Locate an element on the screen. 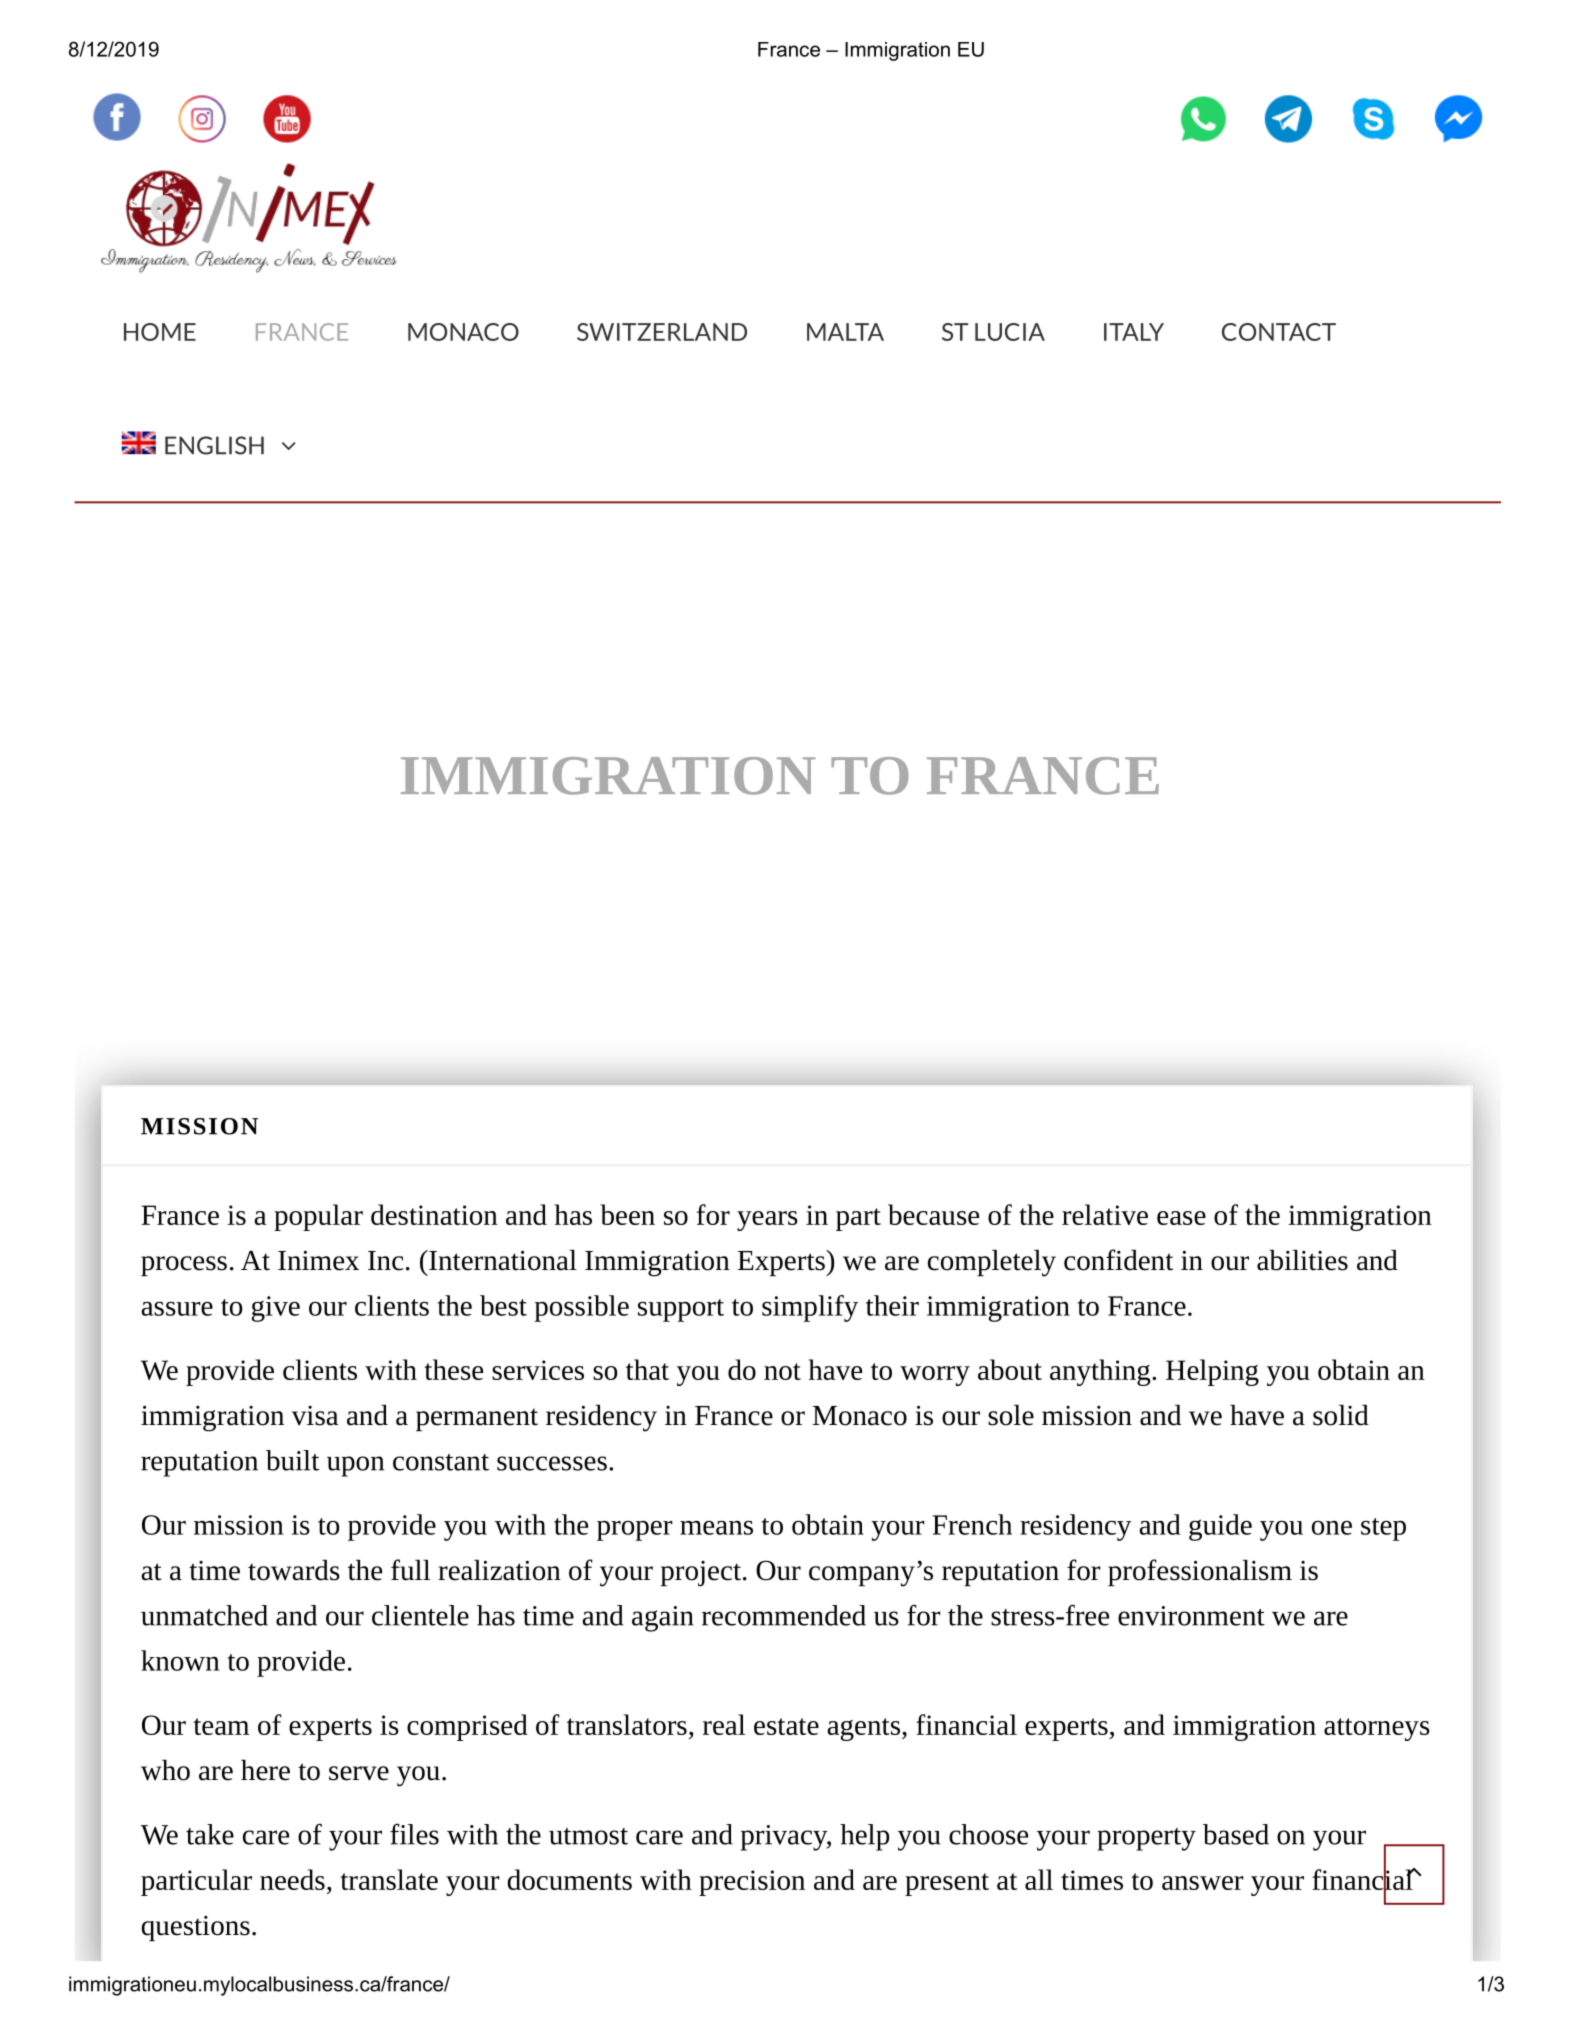 The image size is (1573, 2035). precision is located at coordinates (752, 1883).
